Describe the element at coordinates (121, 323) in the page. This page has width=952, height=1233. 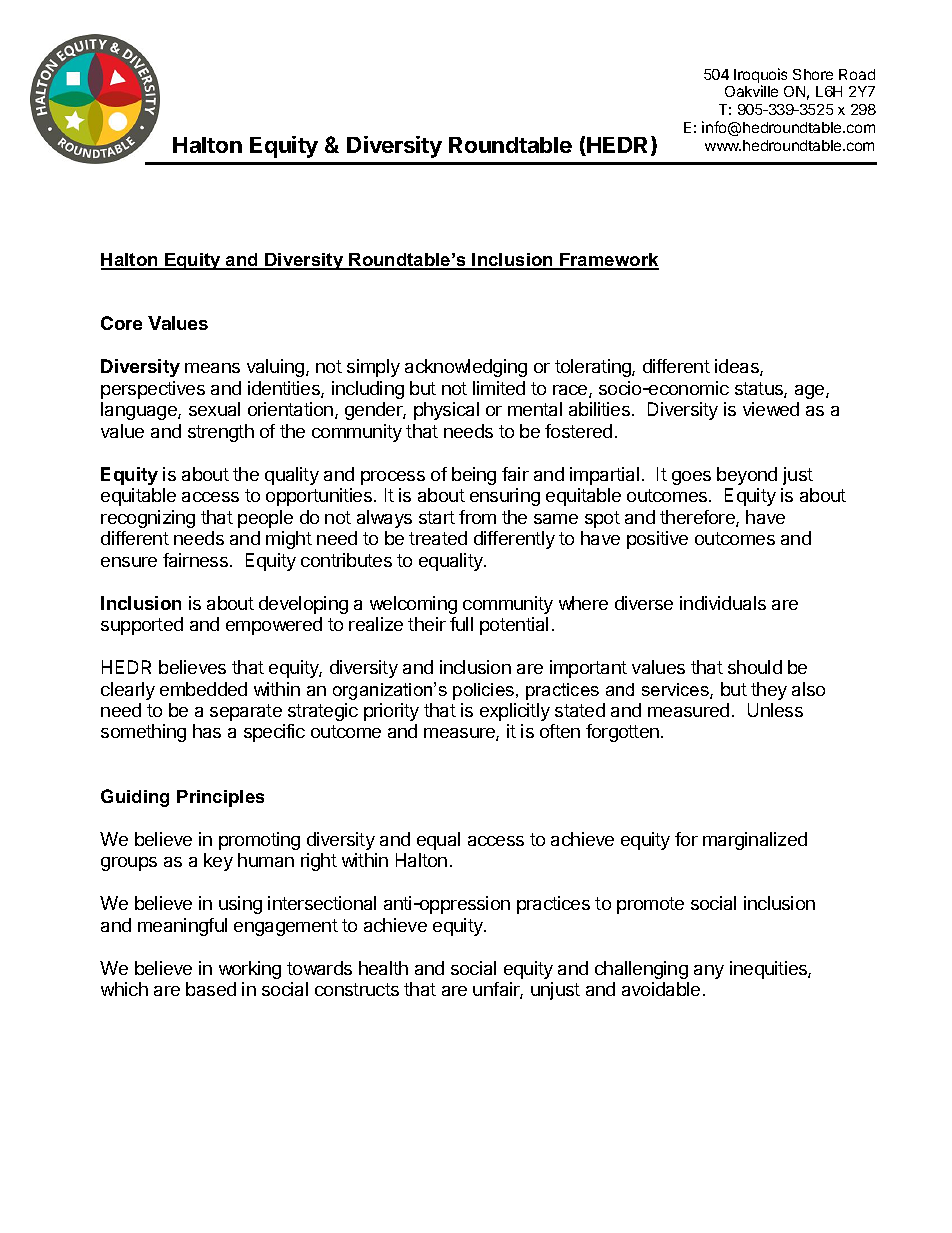
I see `Core` at that location.
